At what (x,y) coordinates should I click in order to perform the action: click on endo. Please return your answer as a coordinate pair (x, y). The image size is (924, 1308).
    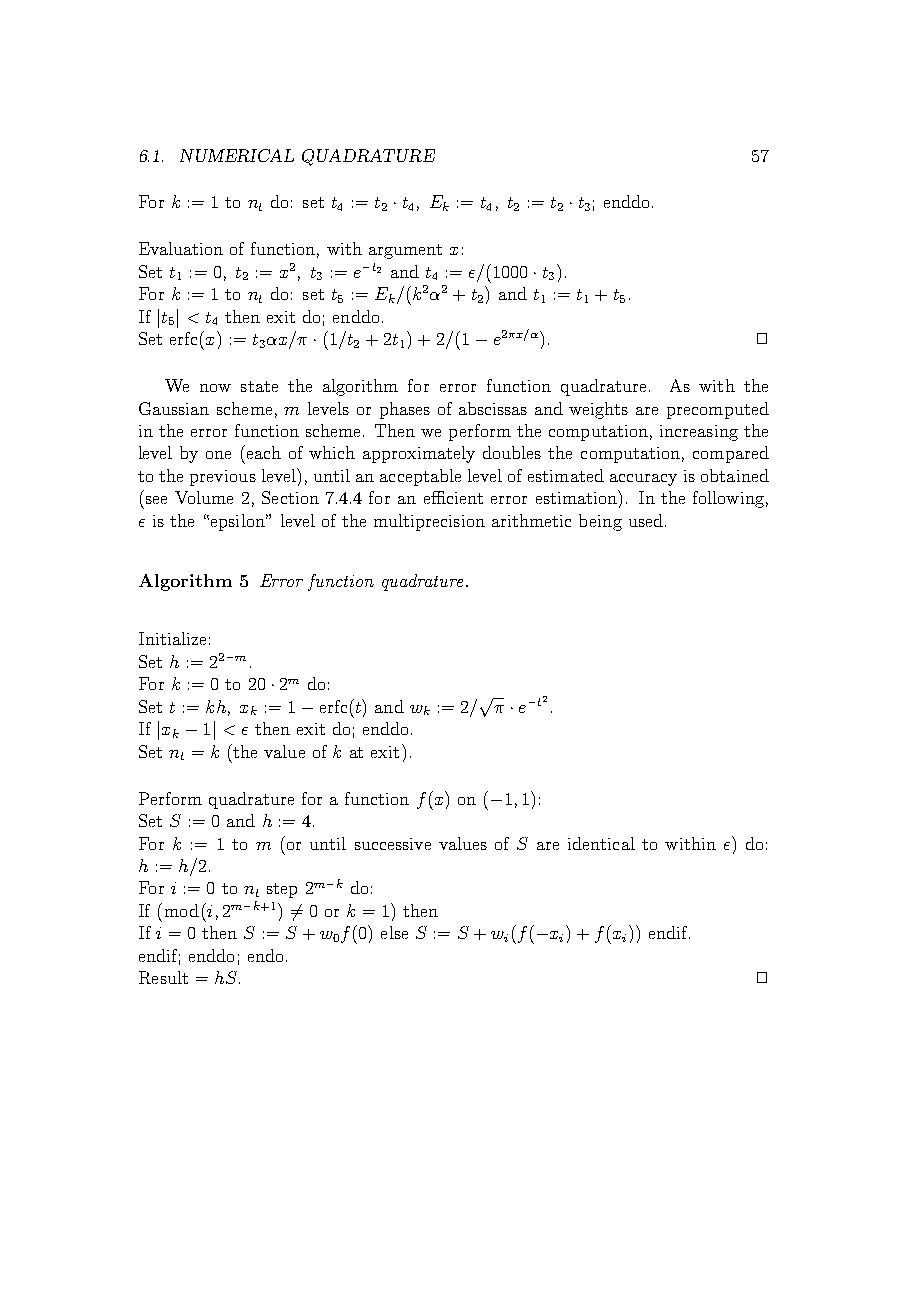
    Looking at the image, I should click on (265, 955).
